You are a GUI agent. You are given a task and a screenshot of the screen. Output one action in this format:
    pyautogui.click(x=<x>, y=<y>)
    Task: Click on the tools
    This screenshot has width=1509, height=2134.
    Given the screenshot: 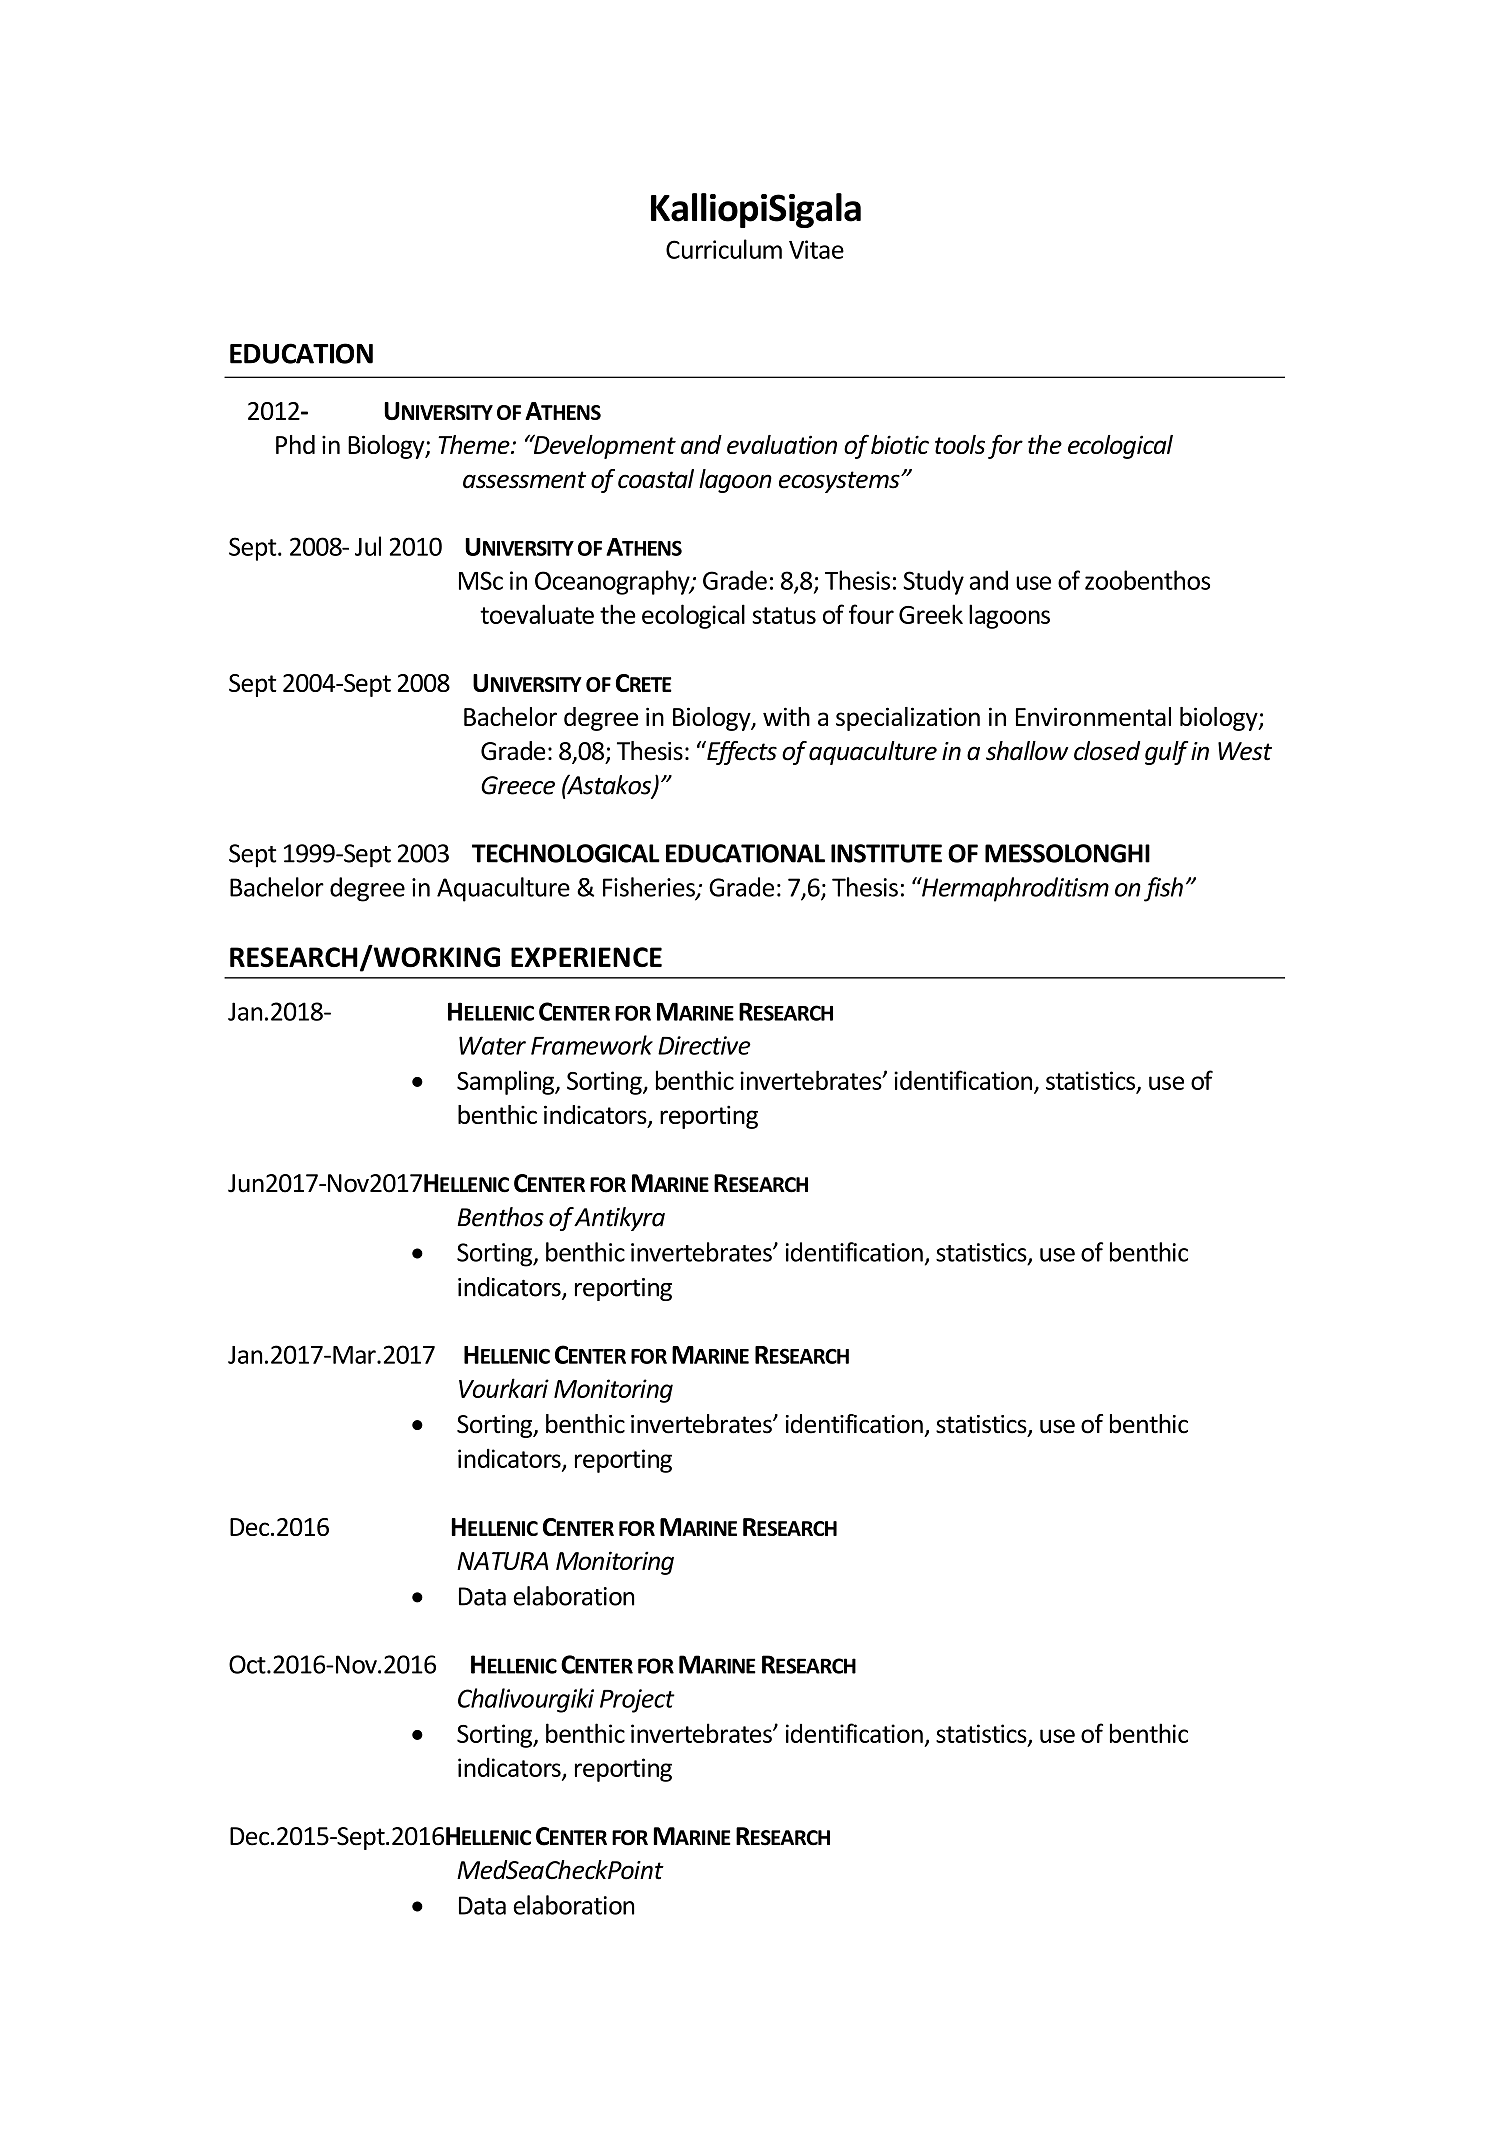 What is the action you would take?
    pyautogui.click(x=960, y=444)
